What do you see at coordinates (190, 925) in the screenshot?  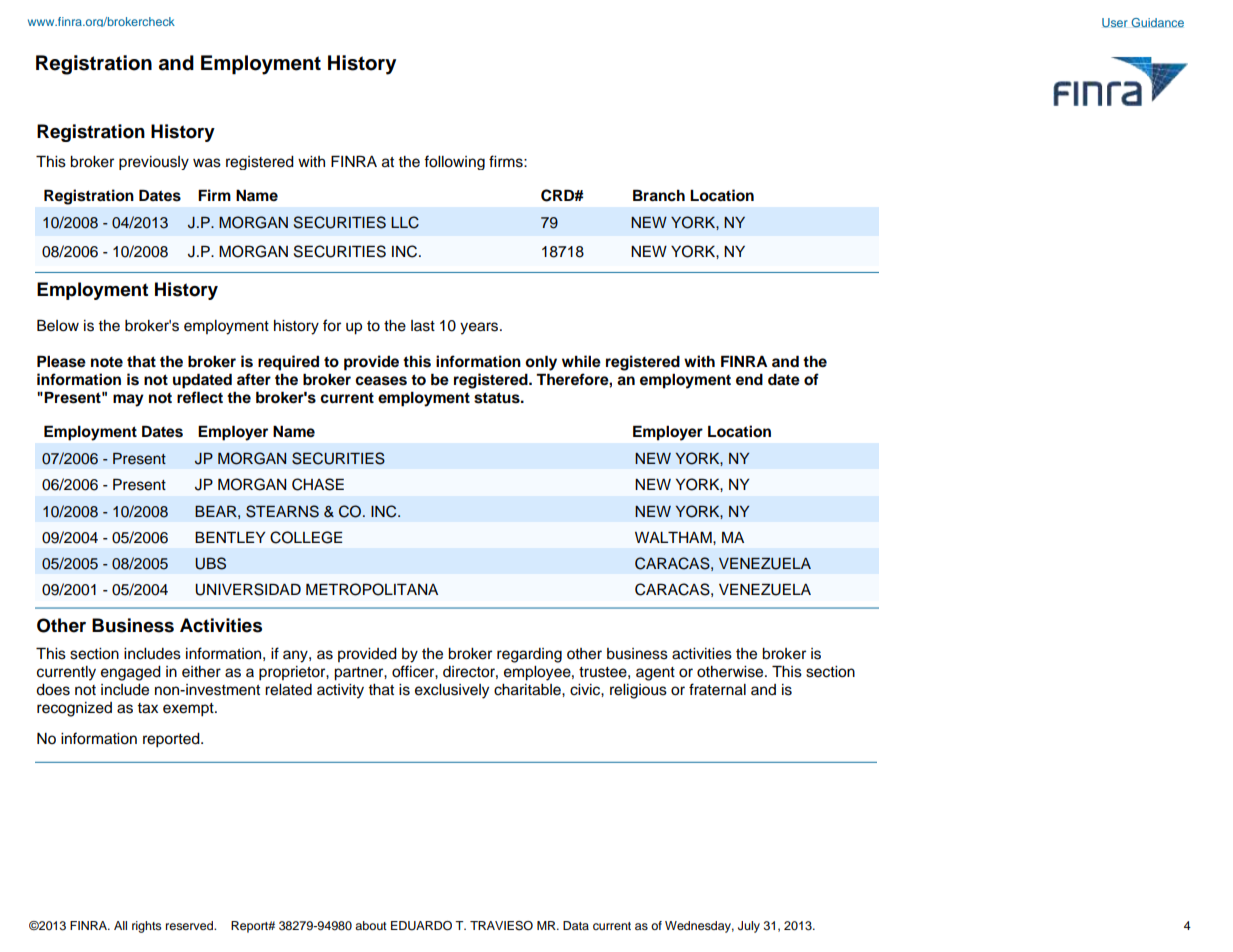 I see `reserved` at bounding box center [190, 925].
